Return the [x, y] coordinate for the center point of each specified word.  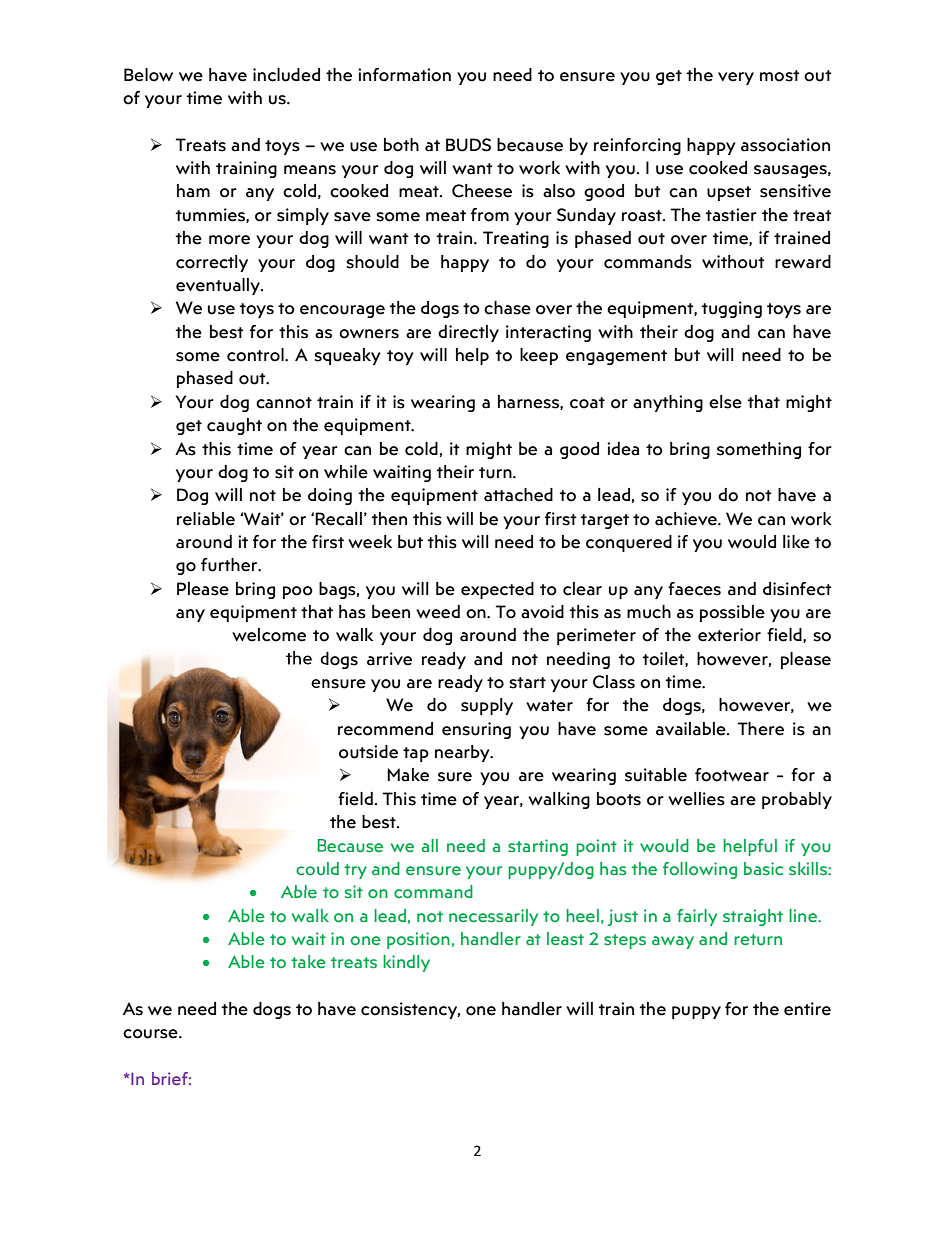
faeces [694, 589]
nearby [463, 753]
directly [468, 333]
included [286, 75]
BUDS [468, 145]
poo [298, 592]
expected [497, 590]
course [151, 1034]
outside [368, 752]
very [736, 78]
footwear [732, 775]
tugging [731, 309]
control [256, 355]
